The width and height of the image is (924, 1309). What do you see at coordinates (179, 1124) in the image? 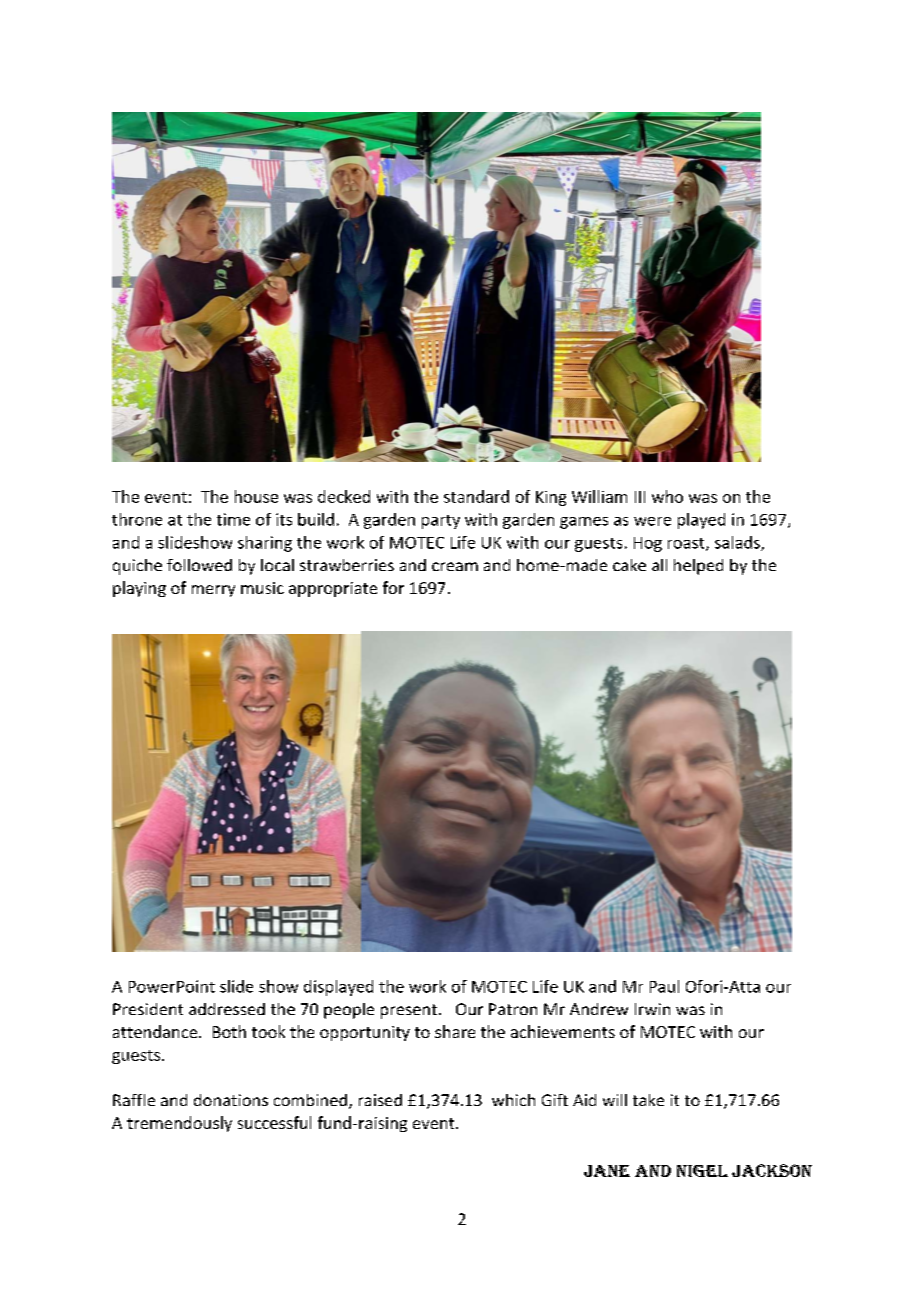
I see `tremendously` at bounding box center [179, 1124].
